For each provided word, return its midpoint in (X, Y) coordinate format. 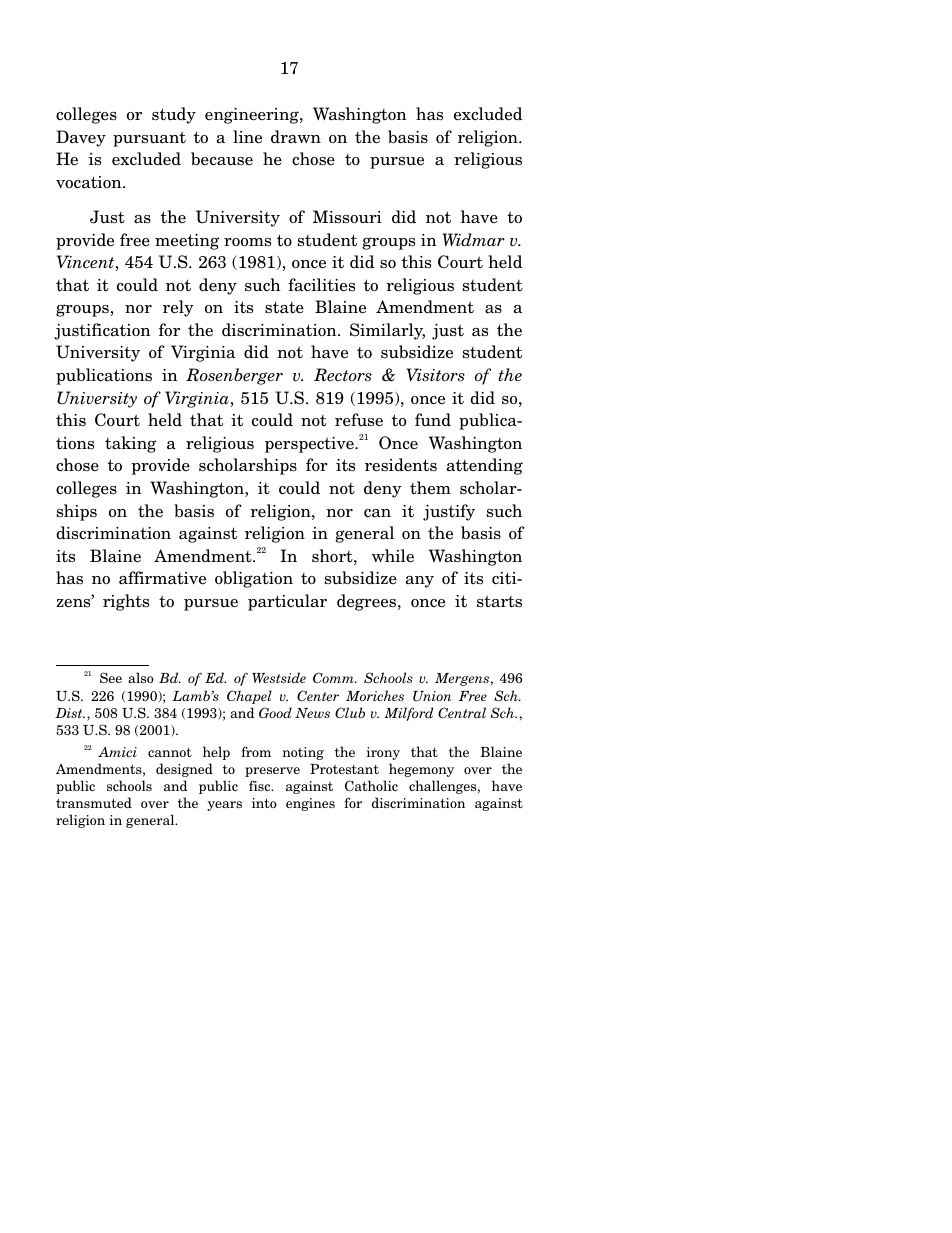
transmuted (94, 802)
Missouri (347, 217)
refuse (359, 420)
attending (485, 466)
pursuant (149, 139)
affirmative (162, 578)
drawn (296, 137)
